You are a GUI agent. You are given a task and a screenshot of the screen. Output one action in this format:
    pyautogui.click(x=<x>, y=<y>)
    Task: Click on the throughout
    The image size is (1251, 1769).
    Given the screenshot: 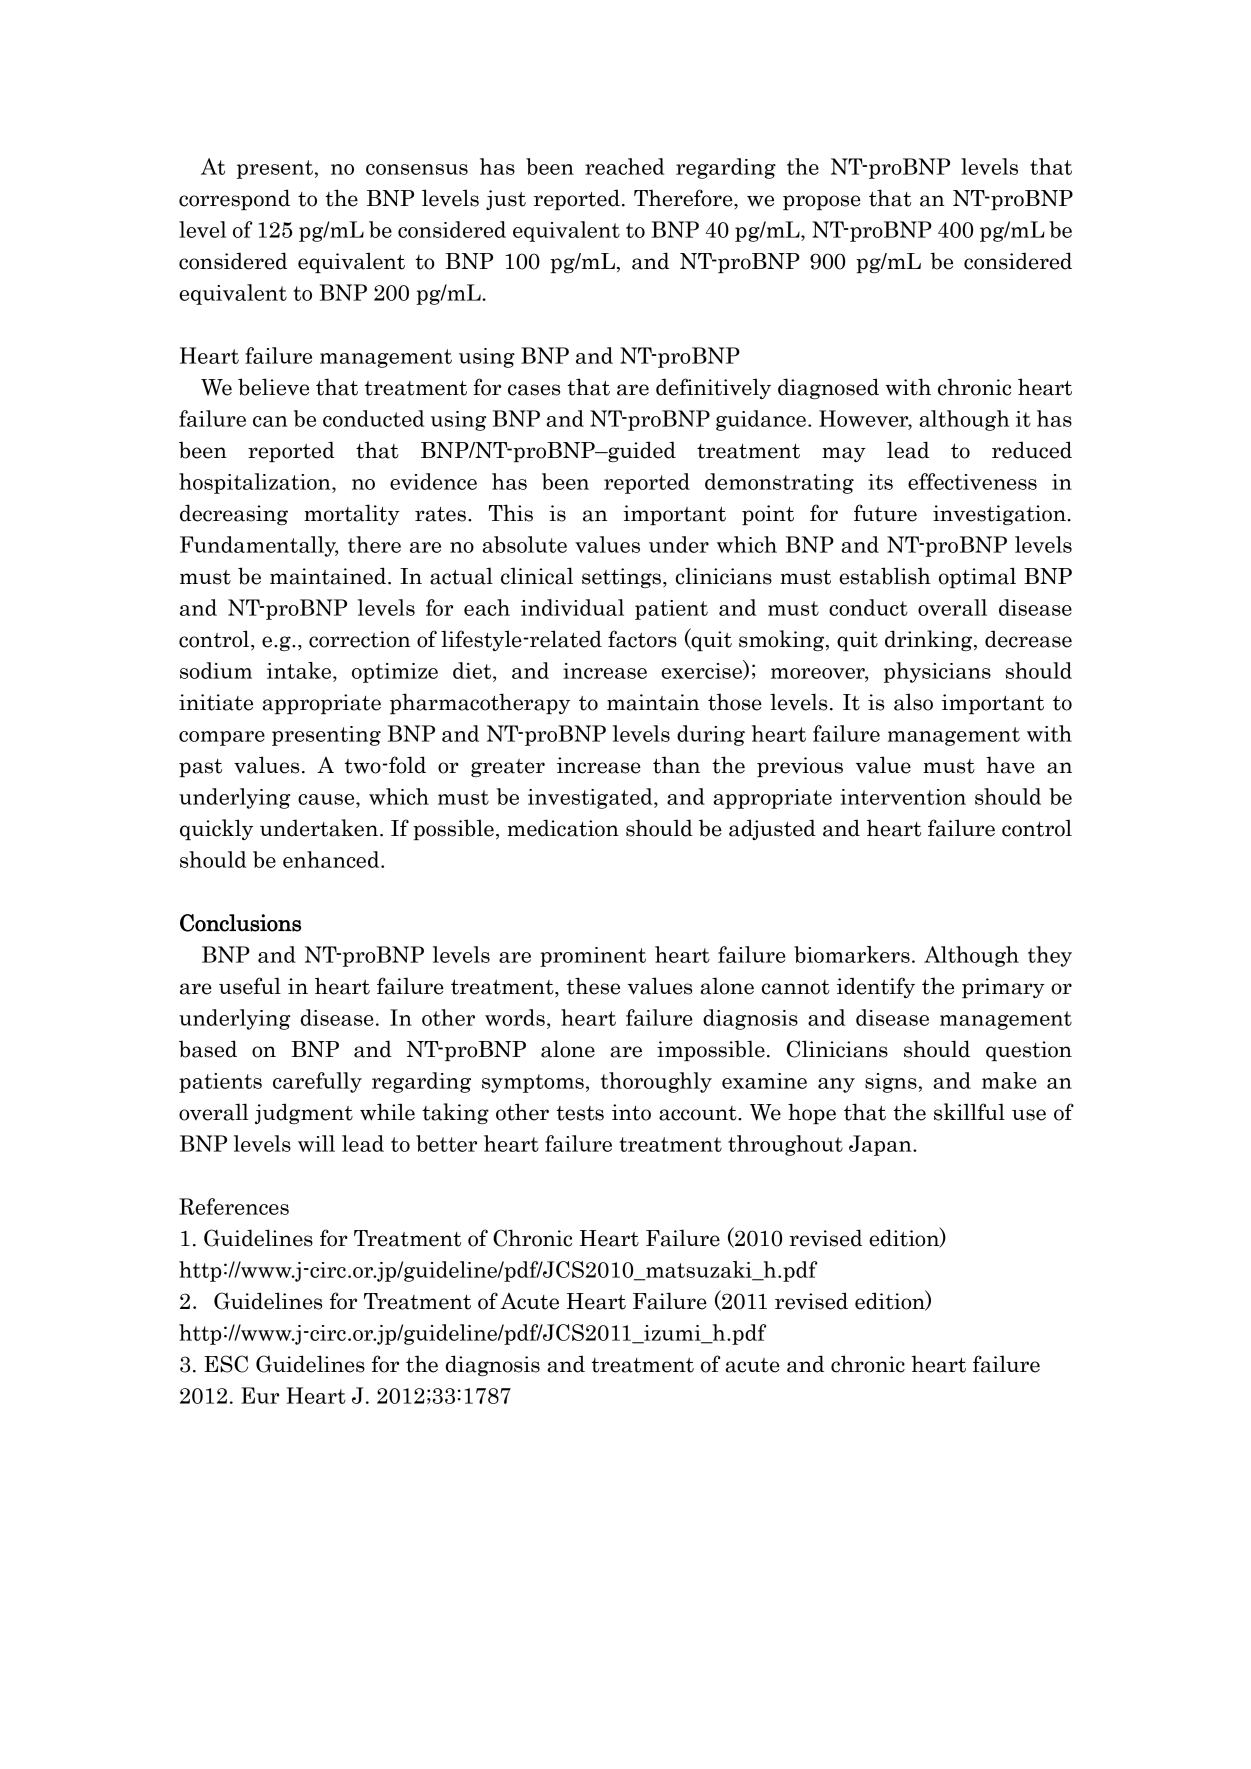 What is the action you would take?
    pyautogui.click(x=785, y=1145)
